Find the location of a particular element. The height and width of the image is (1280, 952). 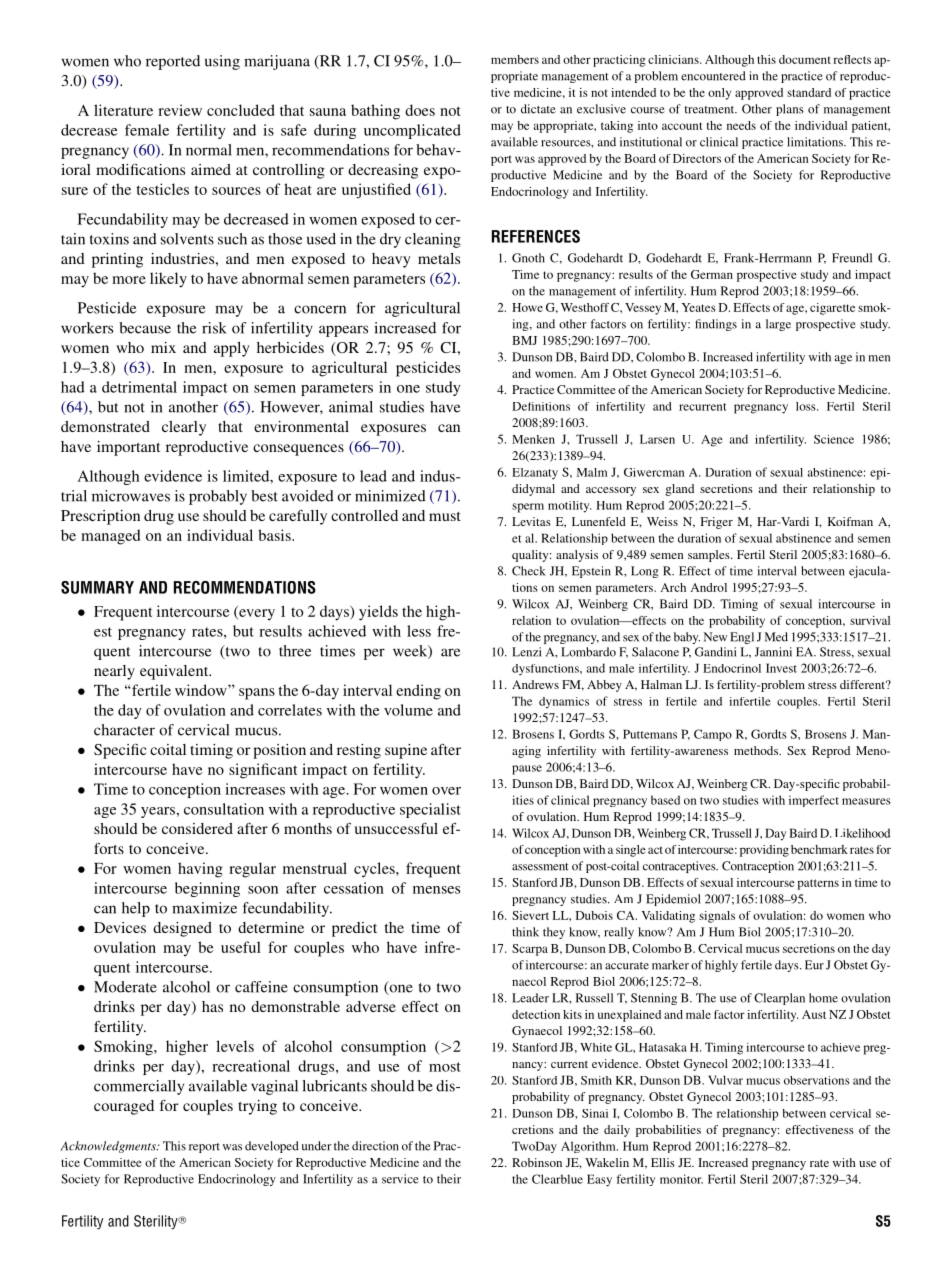

review is located at coordinates (180, 110).
